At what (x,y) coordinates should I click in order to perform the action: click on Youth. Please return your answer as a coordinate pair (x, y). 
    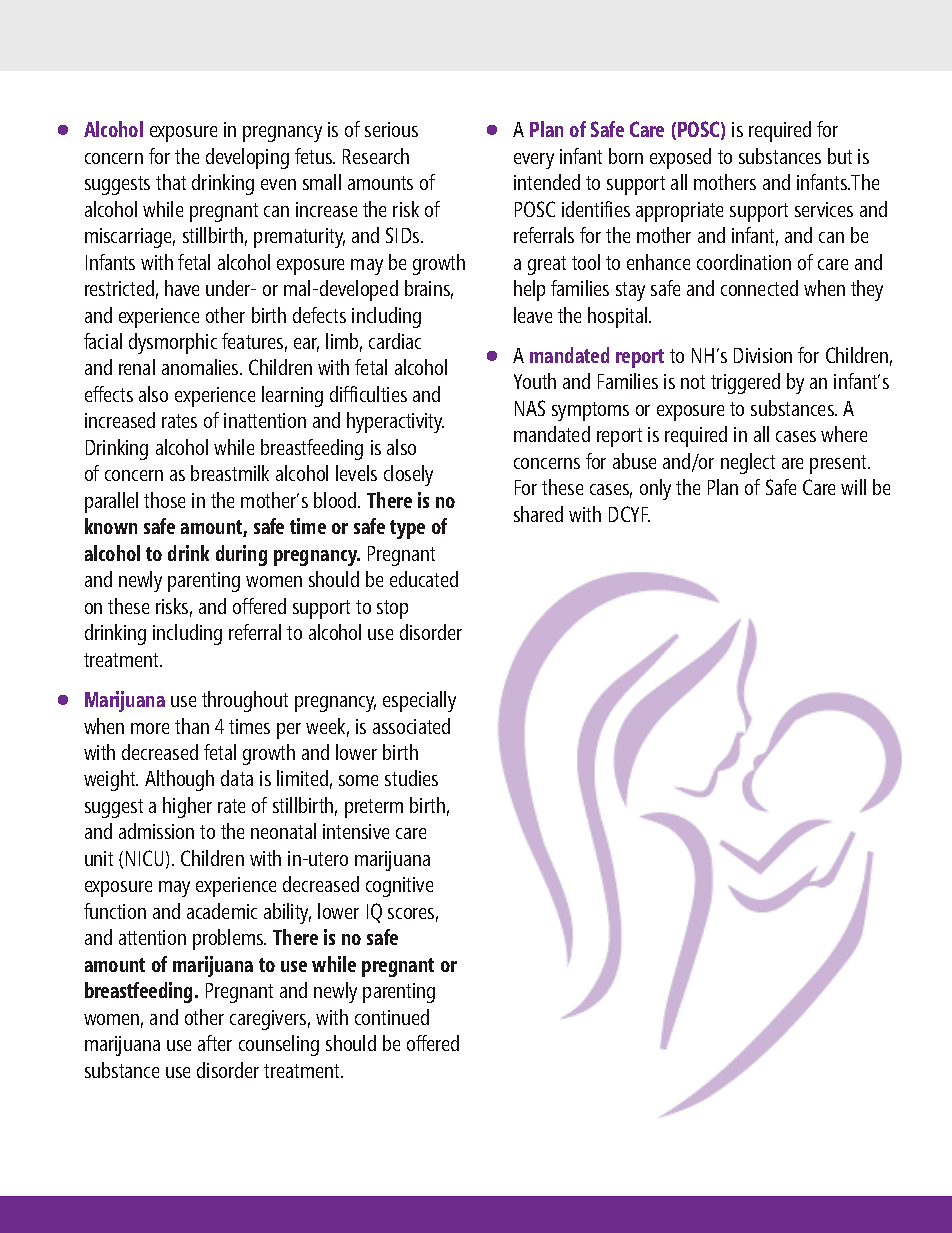
    Looking at the image, I should click on (535, 381).
